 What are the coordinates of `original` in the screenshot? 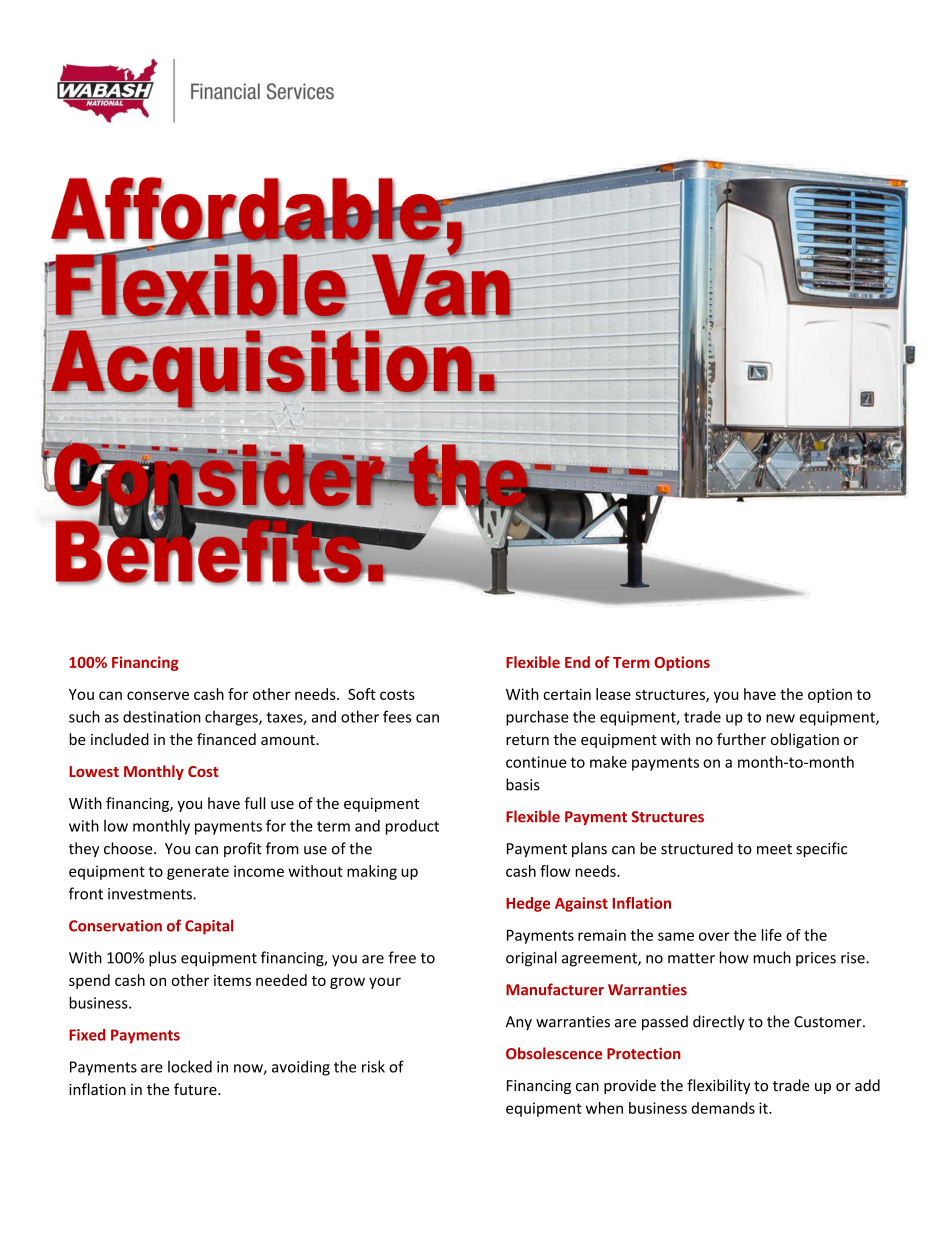 It's located at (531, 959).
